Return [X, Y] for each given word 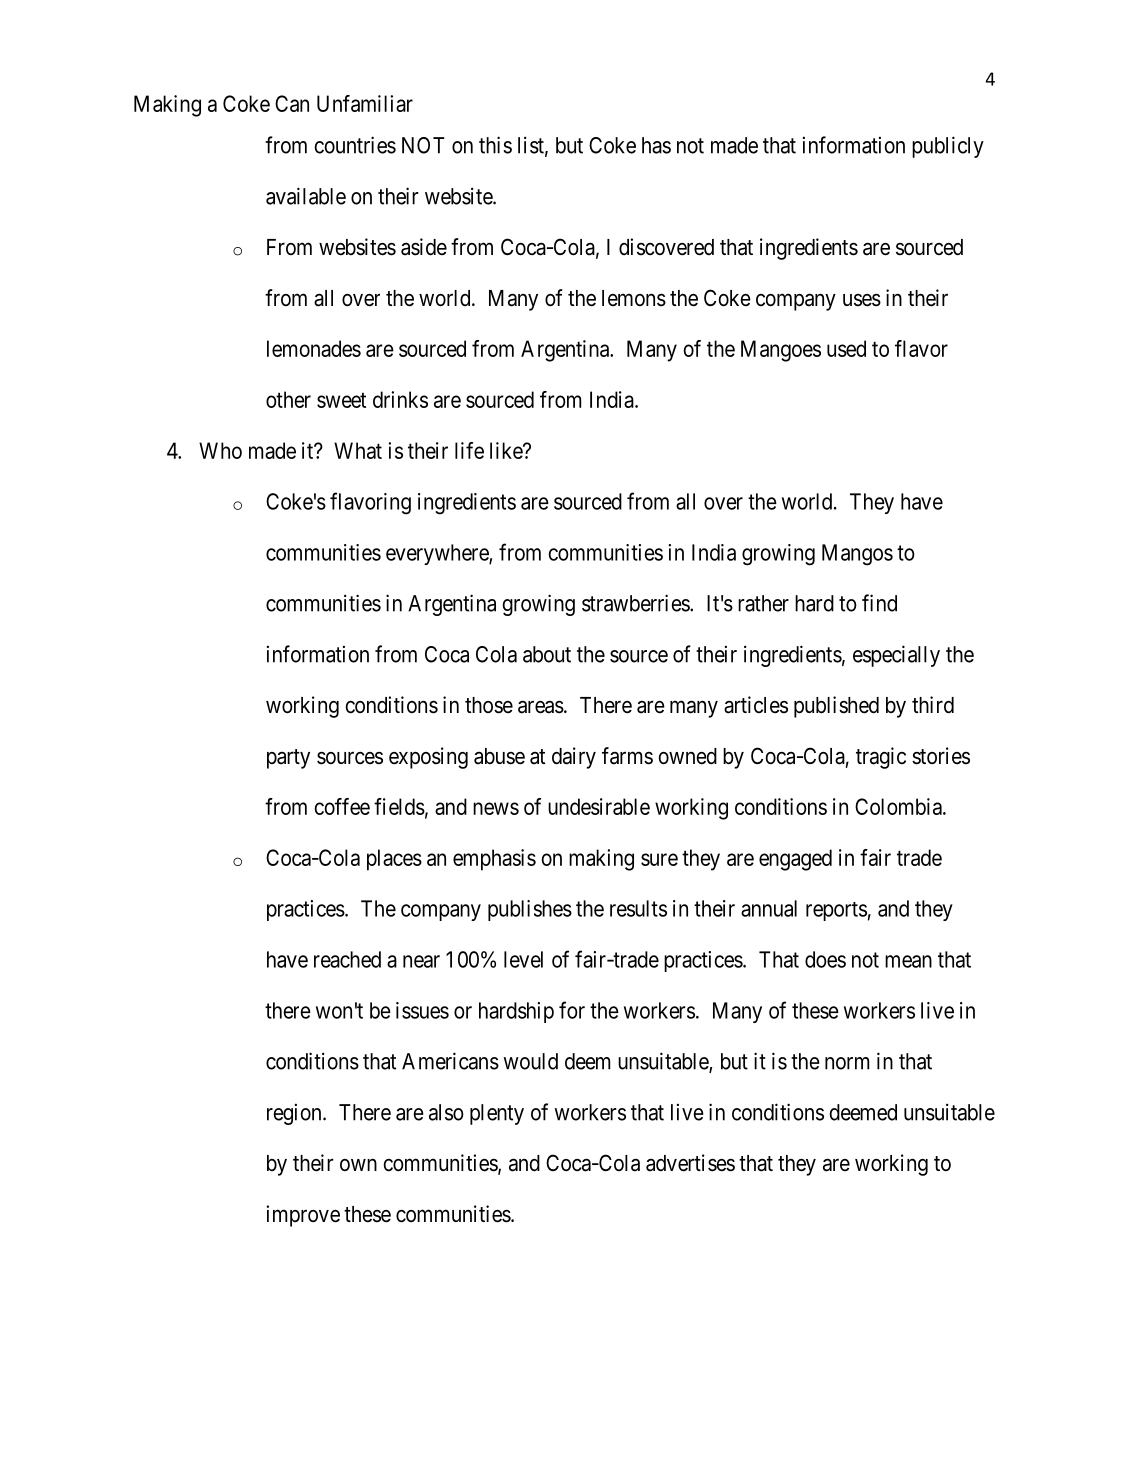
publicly [948, 147]
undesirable [599, 806]
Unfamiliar [365, 103]
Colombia [899, 806]
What [358, 450]
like [507, 450]
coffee [342, 806]
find [879, 603]
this [495, 145]
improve [303, 1216]
